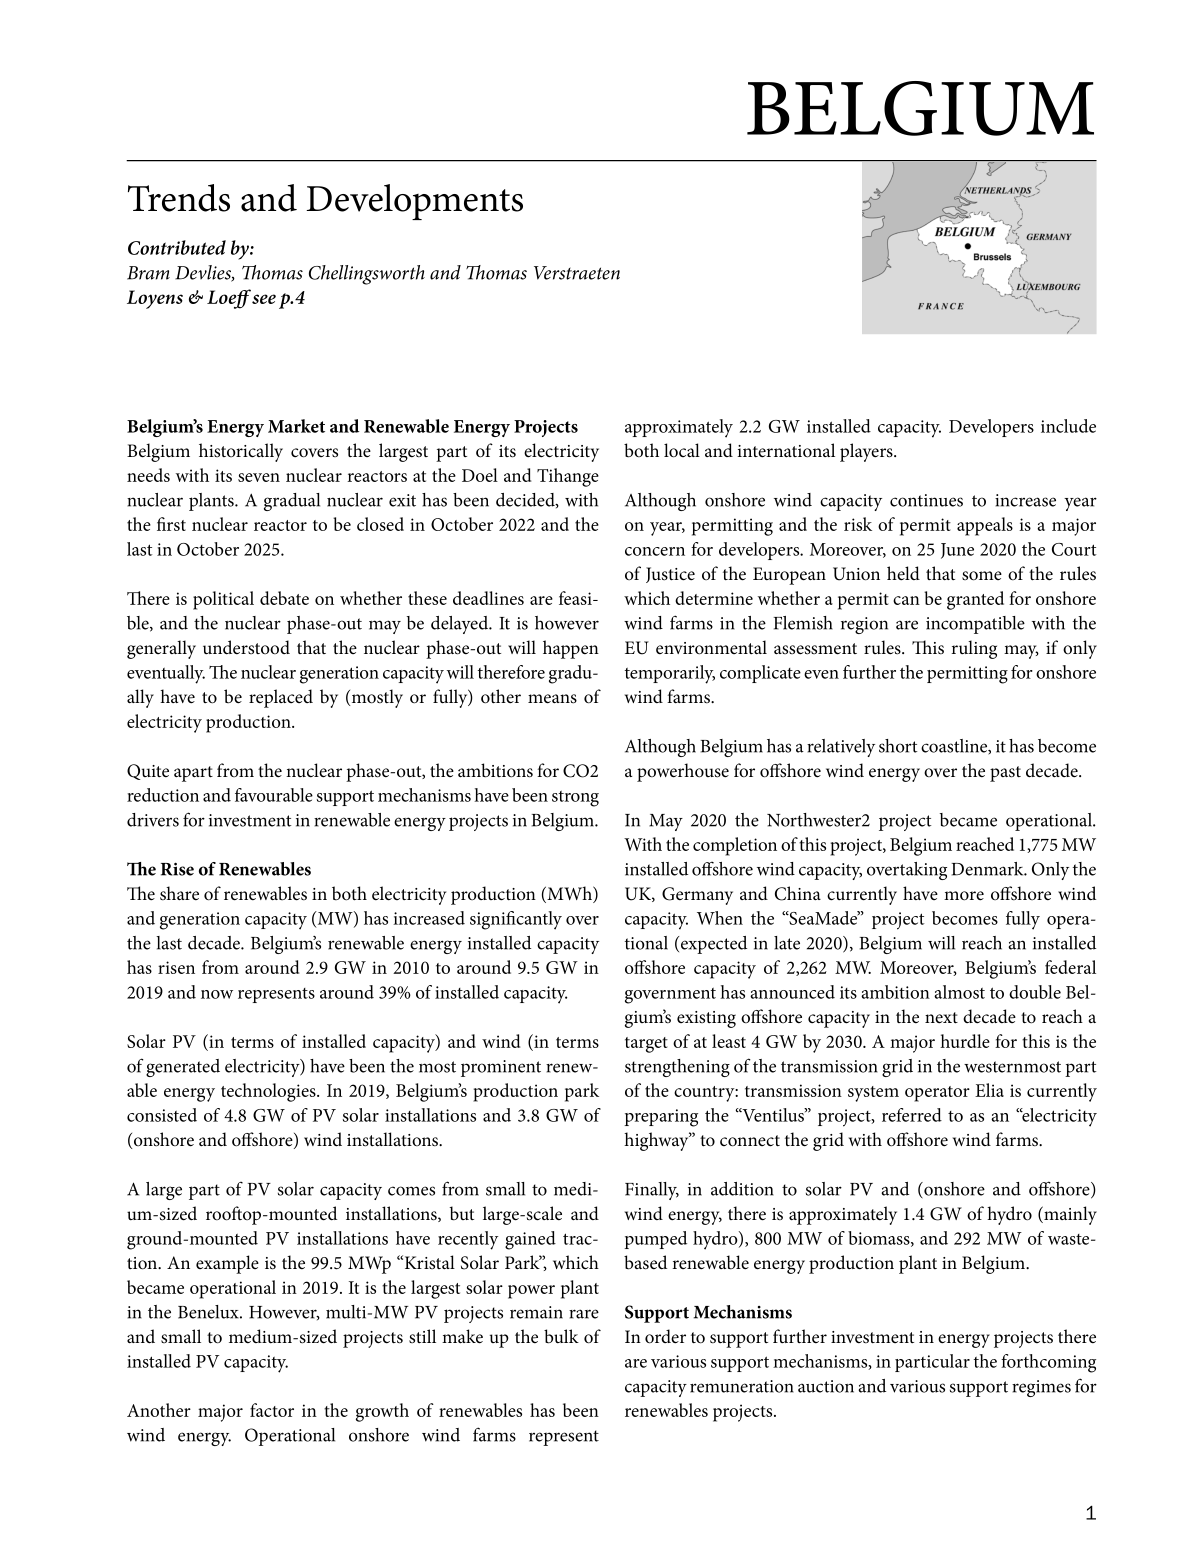 The width and height of the document is (1198, 1560). What do you see at coordinates (272, 1410) in the document?
I see `factor` at bounding box center [272, 1410].
